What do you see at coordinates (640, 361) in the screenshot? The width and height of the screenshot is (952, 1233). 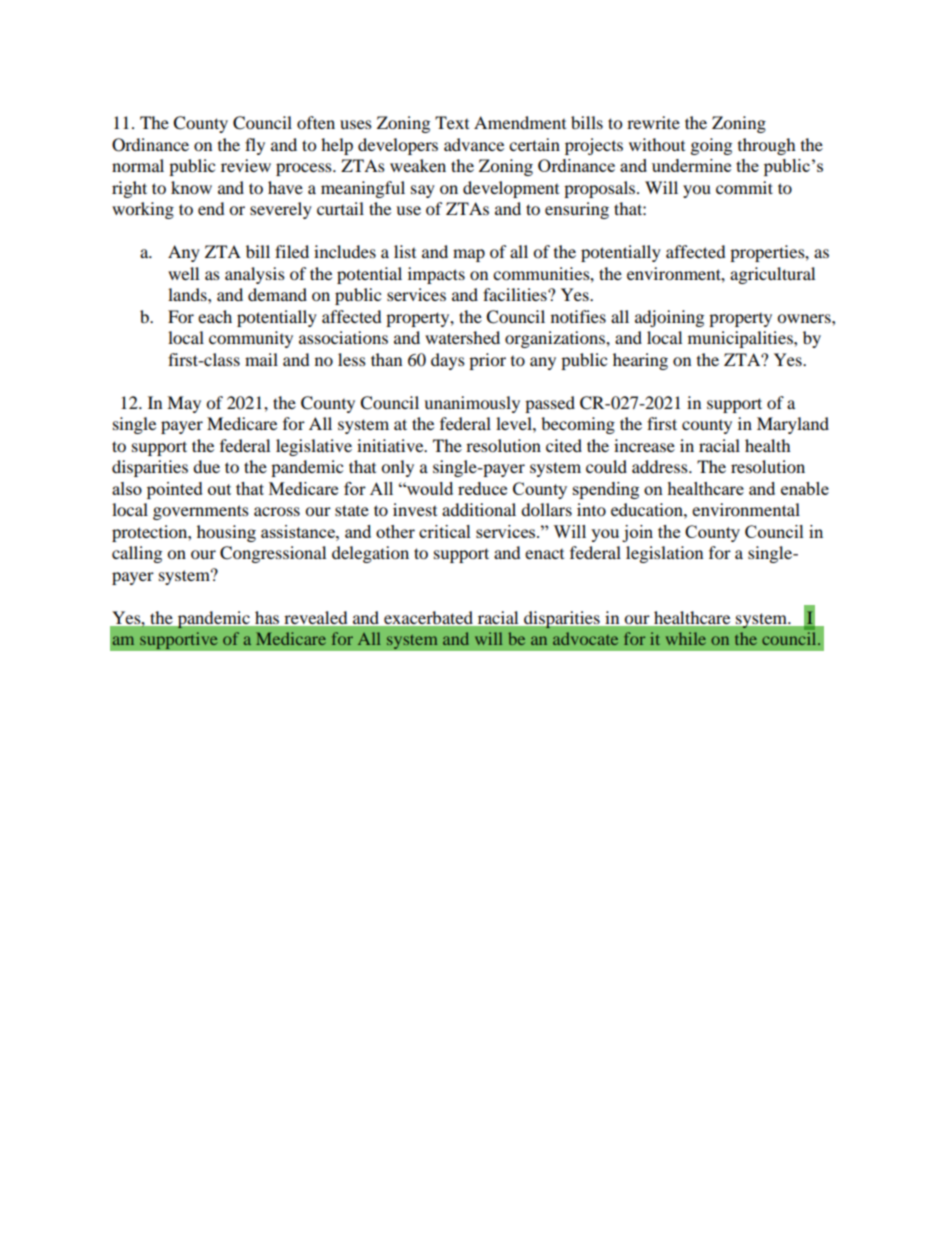 I see `hearing` at bounding box center [640, 361].
